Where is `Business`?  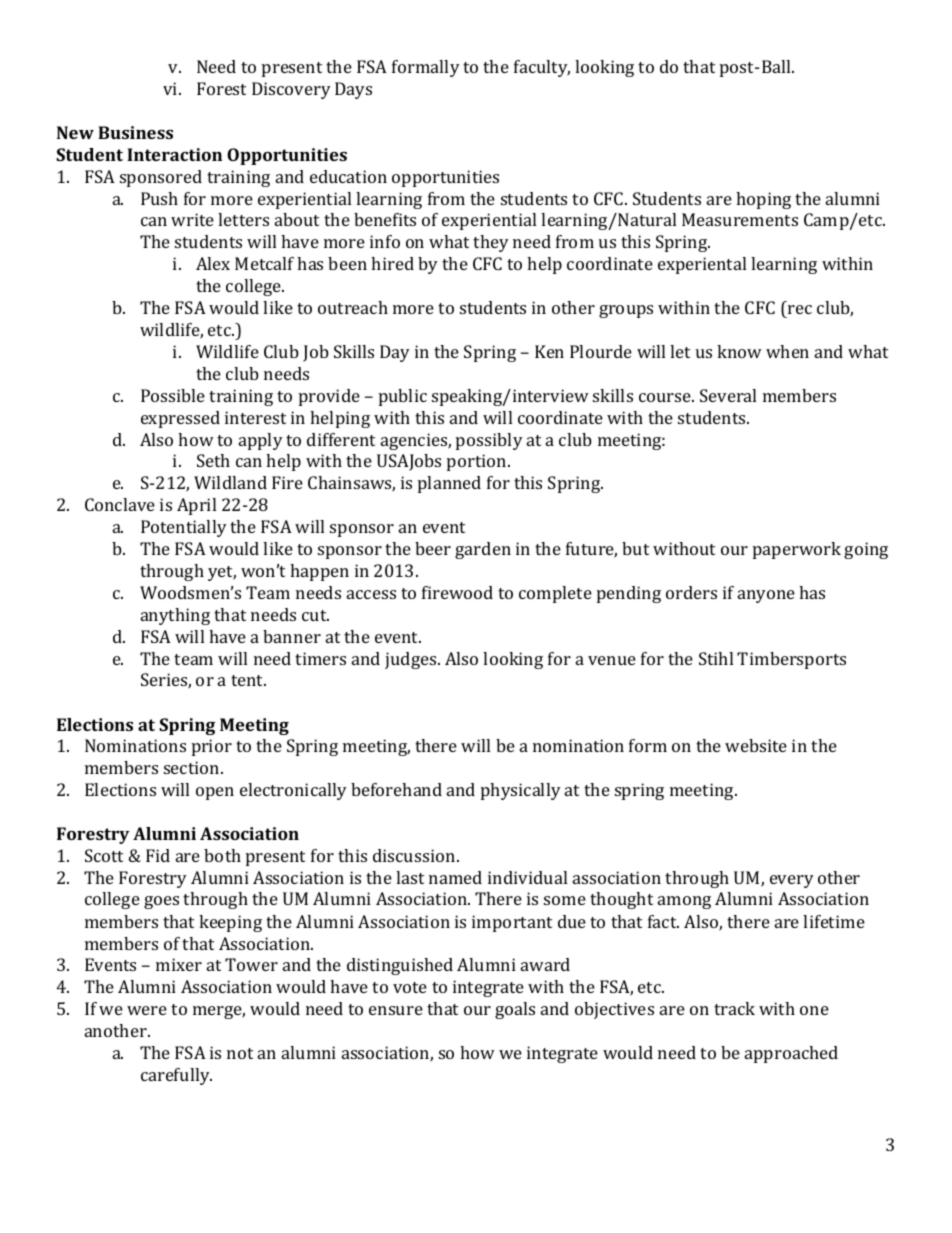 Business is located at coordinates (135, 132).
